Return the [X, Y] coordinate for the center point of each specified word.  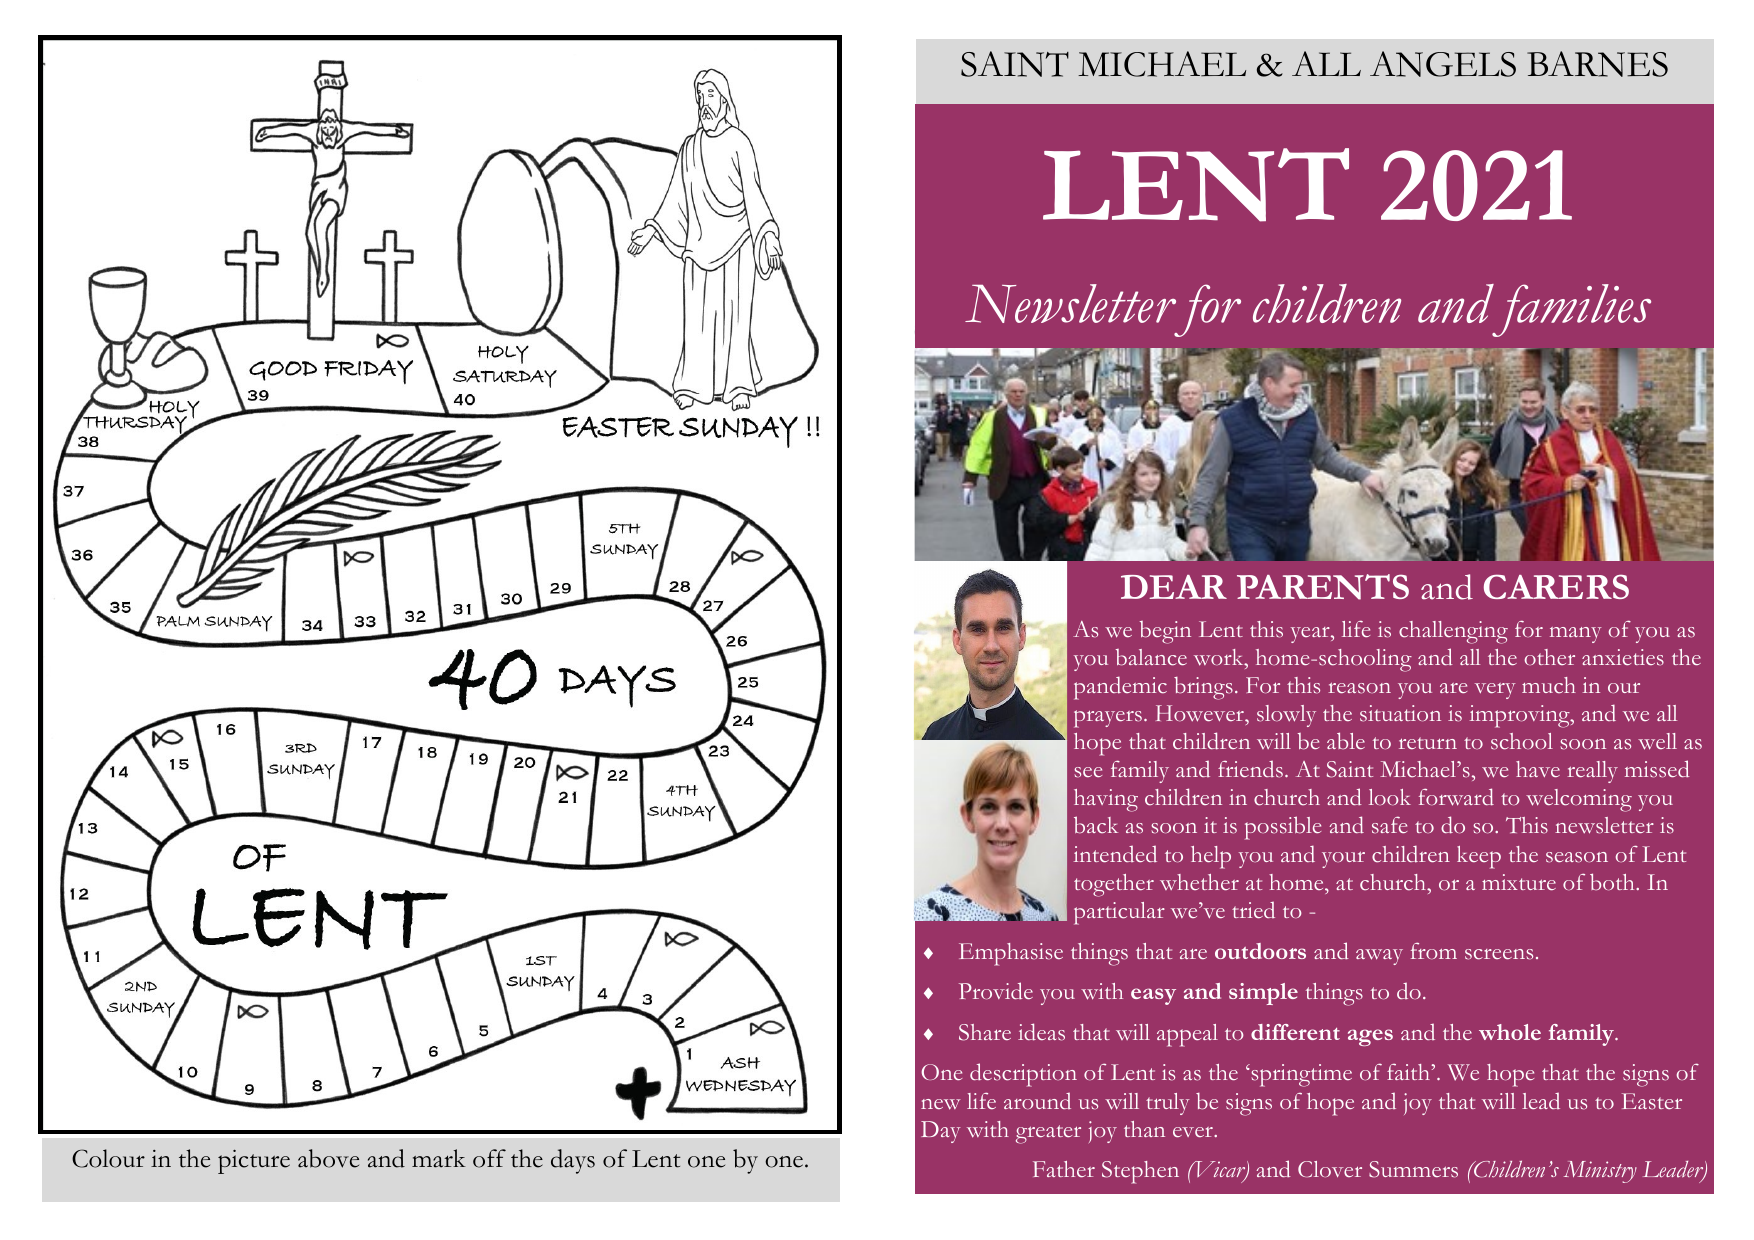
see [1088, 772]
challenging [1453, 632]
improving [1521, 716]
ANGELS [1443, 64]
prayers [1108, 719]
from [1434, 951]
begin [1165, 632]
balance [1151, 657]
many [1576, 635]
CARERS [1556, 586]
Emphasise [1011, 954]
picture [254, 1162]
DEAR [1174, 587]
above [328, 1158]
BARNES [1597, 64]
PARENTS [1323, 587]
